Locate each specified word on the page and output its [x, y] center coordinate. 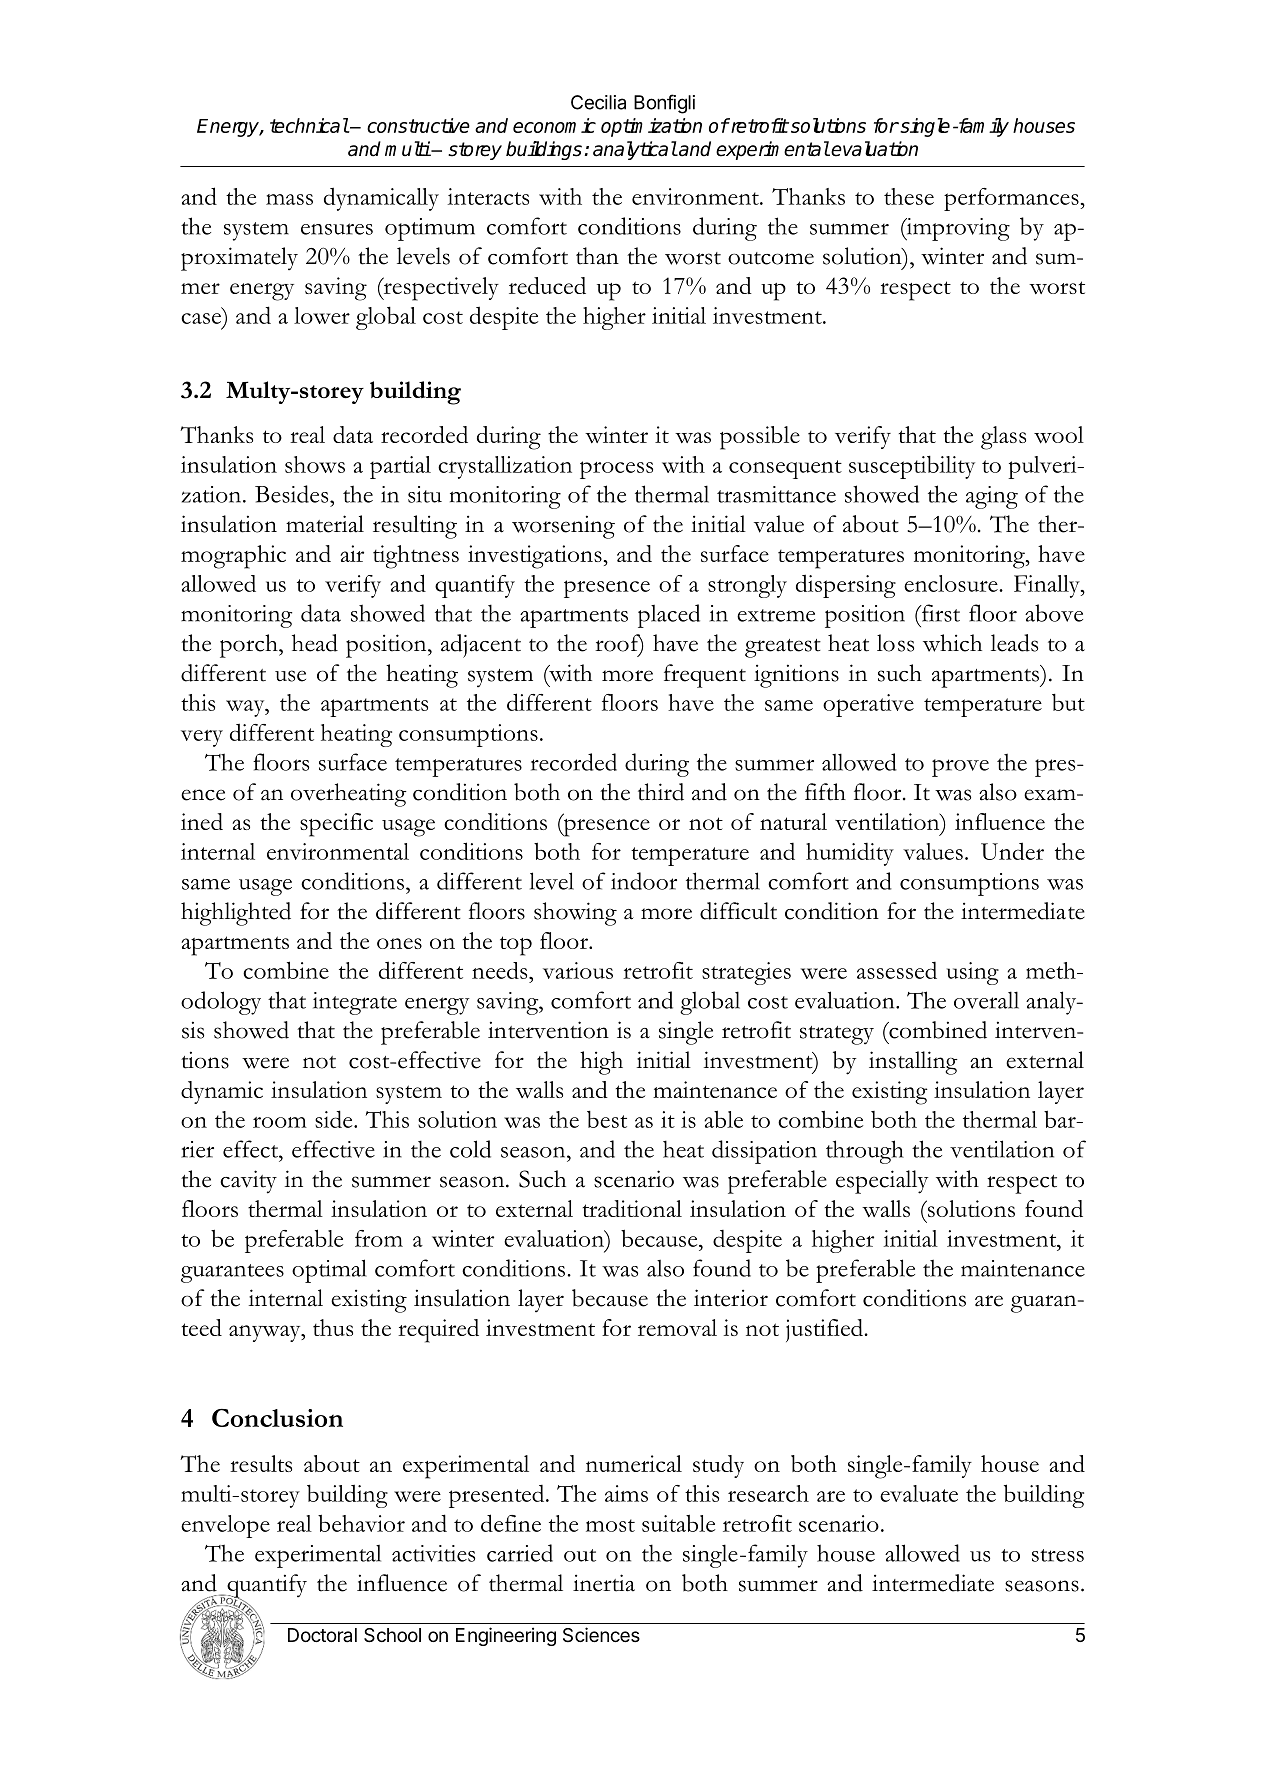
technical [309, 125]
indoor [644, 881]
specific [336, 825]
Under [1012, 851]
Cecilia [598, 102]
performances [1012, 199]
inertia [604, 1583]
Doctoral [322, 1635]
